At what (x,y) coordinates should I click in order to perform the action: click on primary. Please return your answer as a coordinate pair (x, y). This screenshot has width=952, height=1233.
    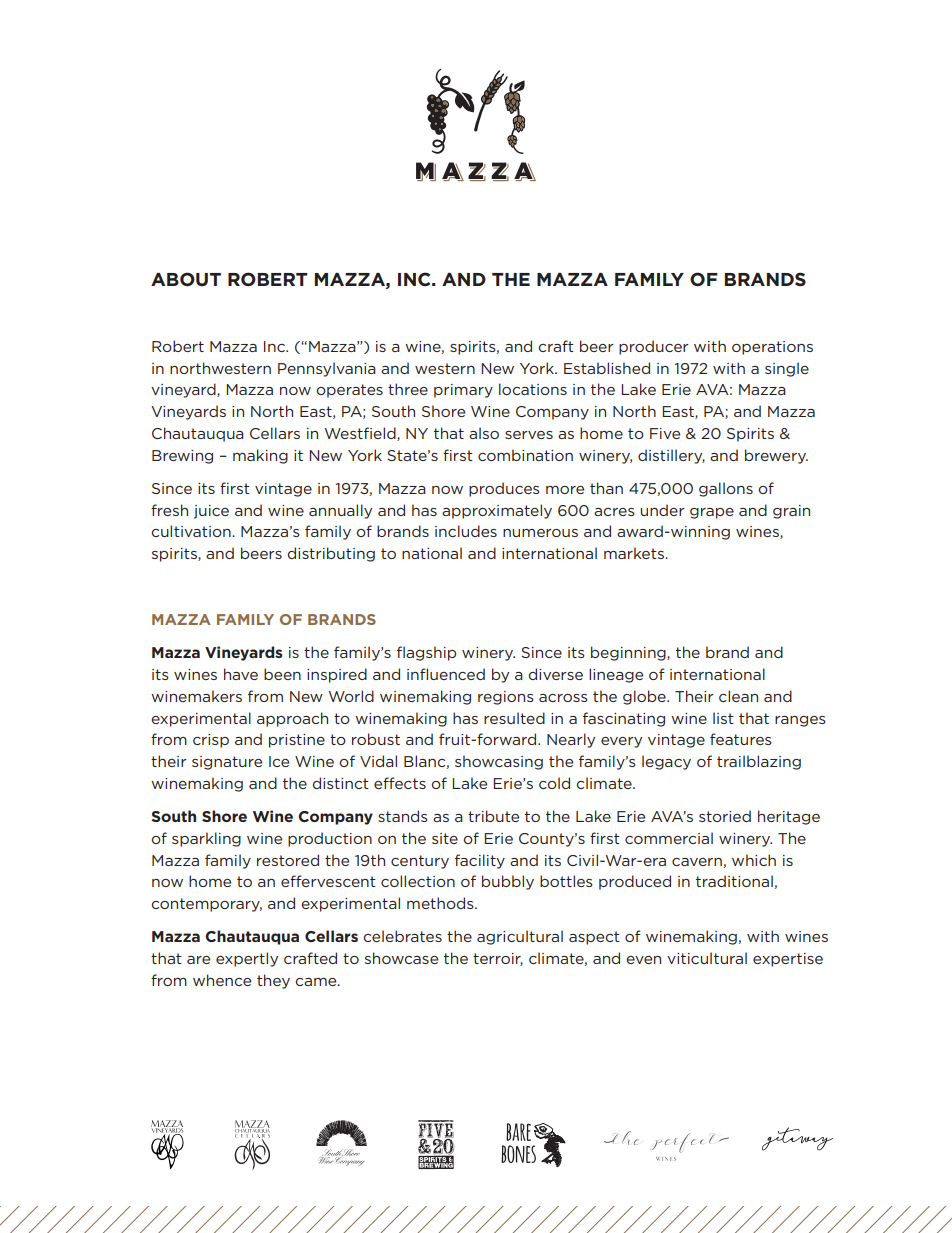
    Looking at the image, I should click on (463, 391).
